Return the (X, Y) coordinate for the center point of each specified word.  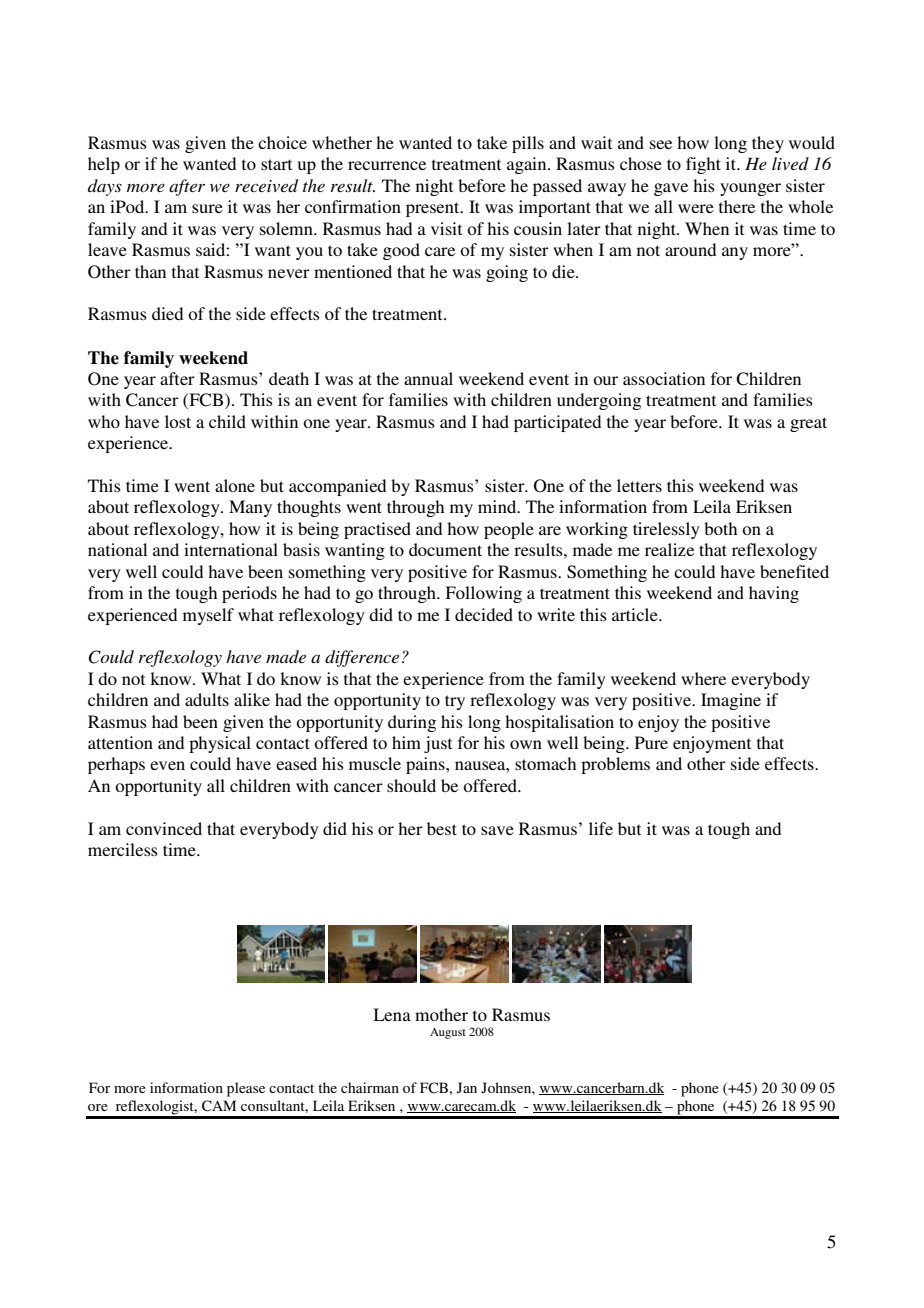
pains (426, 765)
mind (498, 506)
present (434, 209)
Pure (651, 742)
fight (703, 165)
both (720, 528)
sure (207, 208)
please (246, 1089)
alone (235, 485)
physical (220, 744)
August (448, 1033)
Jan (467, 1087)
